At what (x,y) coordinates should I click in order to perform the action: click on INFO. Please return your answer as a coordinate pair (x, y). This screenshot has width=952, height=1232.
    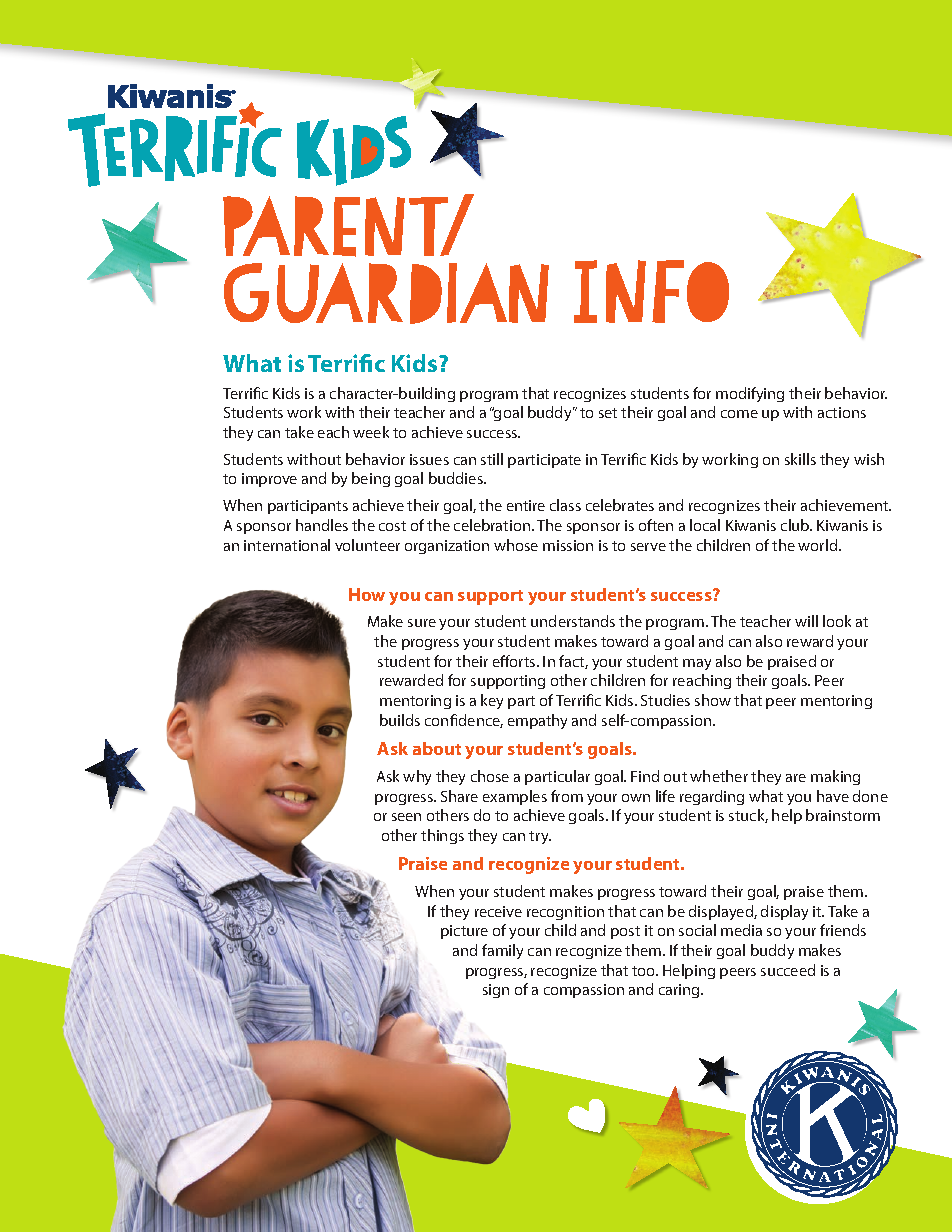
    Looking at the image, I should click on (651, 291).
